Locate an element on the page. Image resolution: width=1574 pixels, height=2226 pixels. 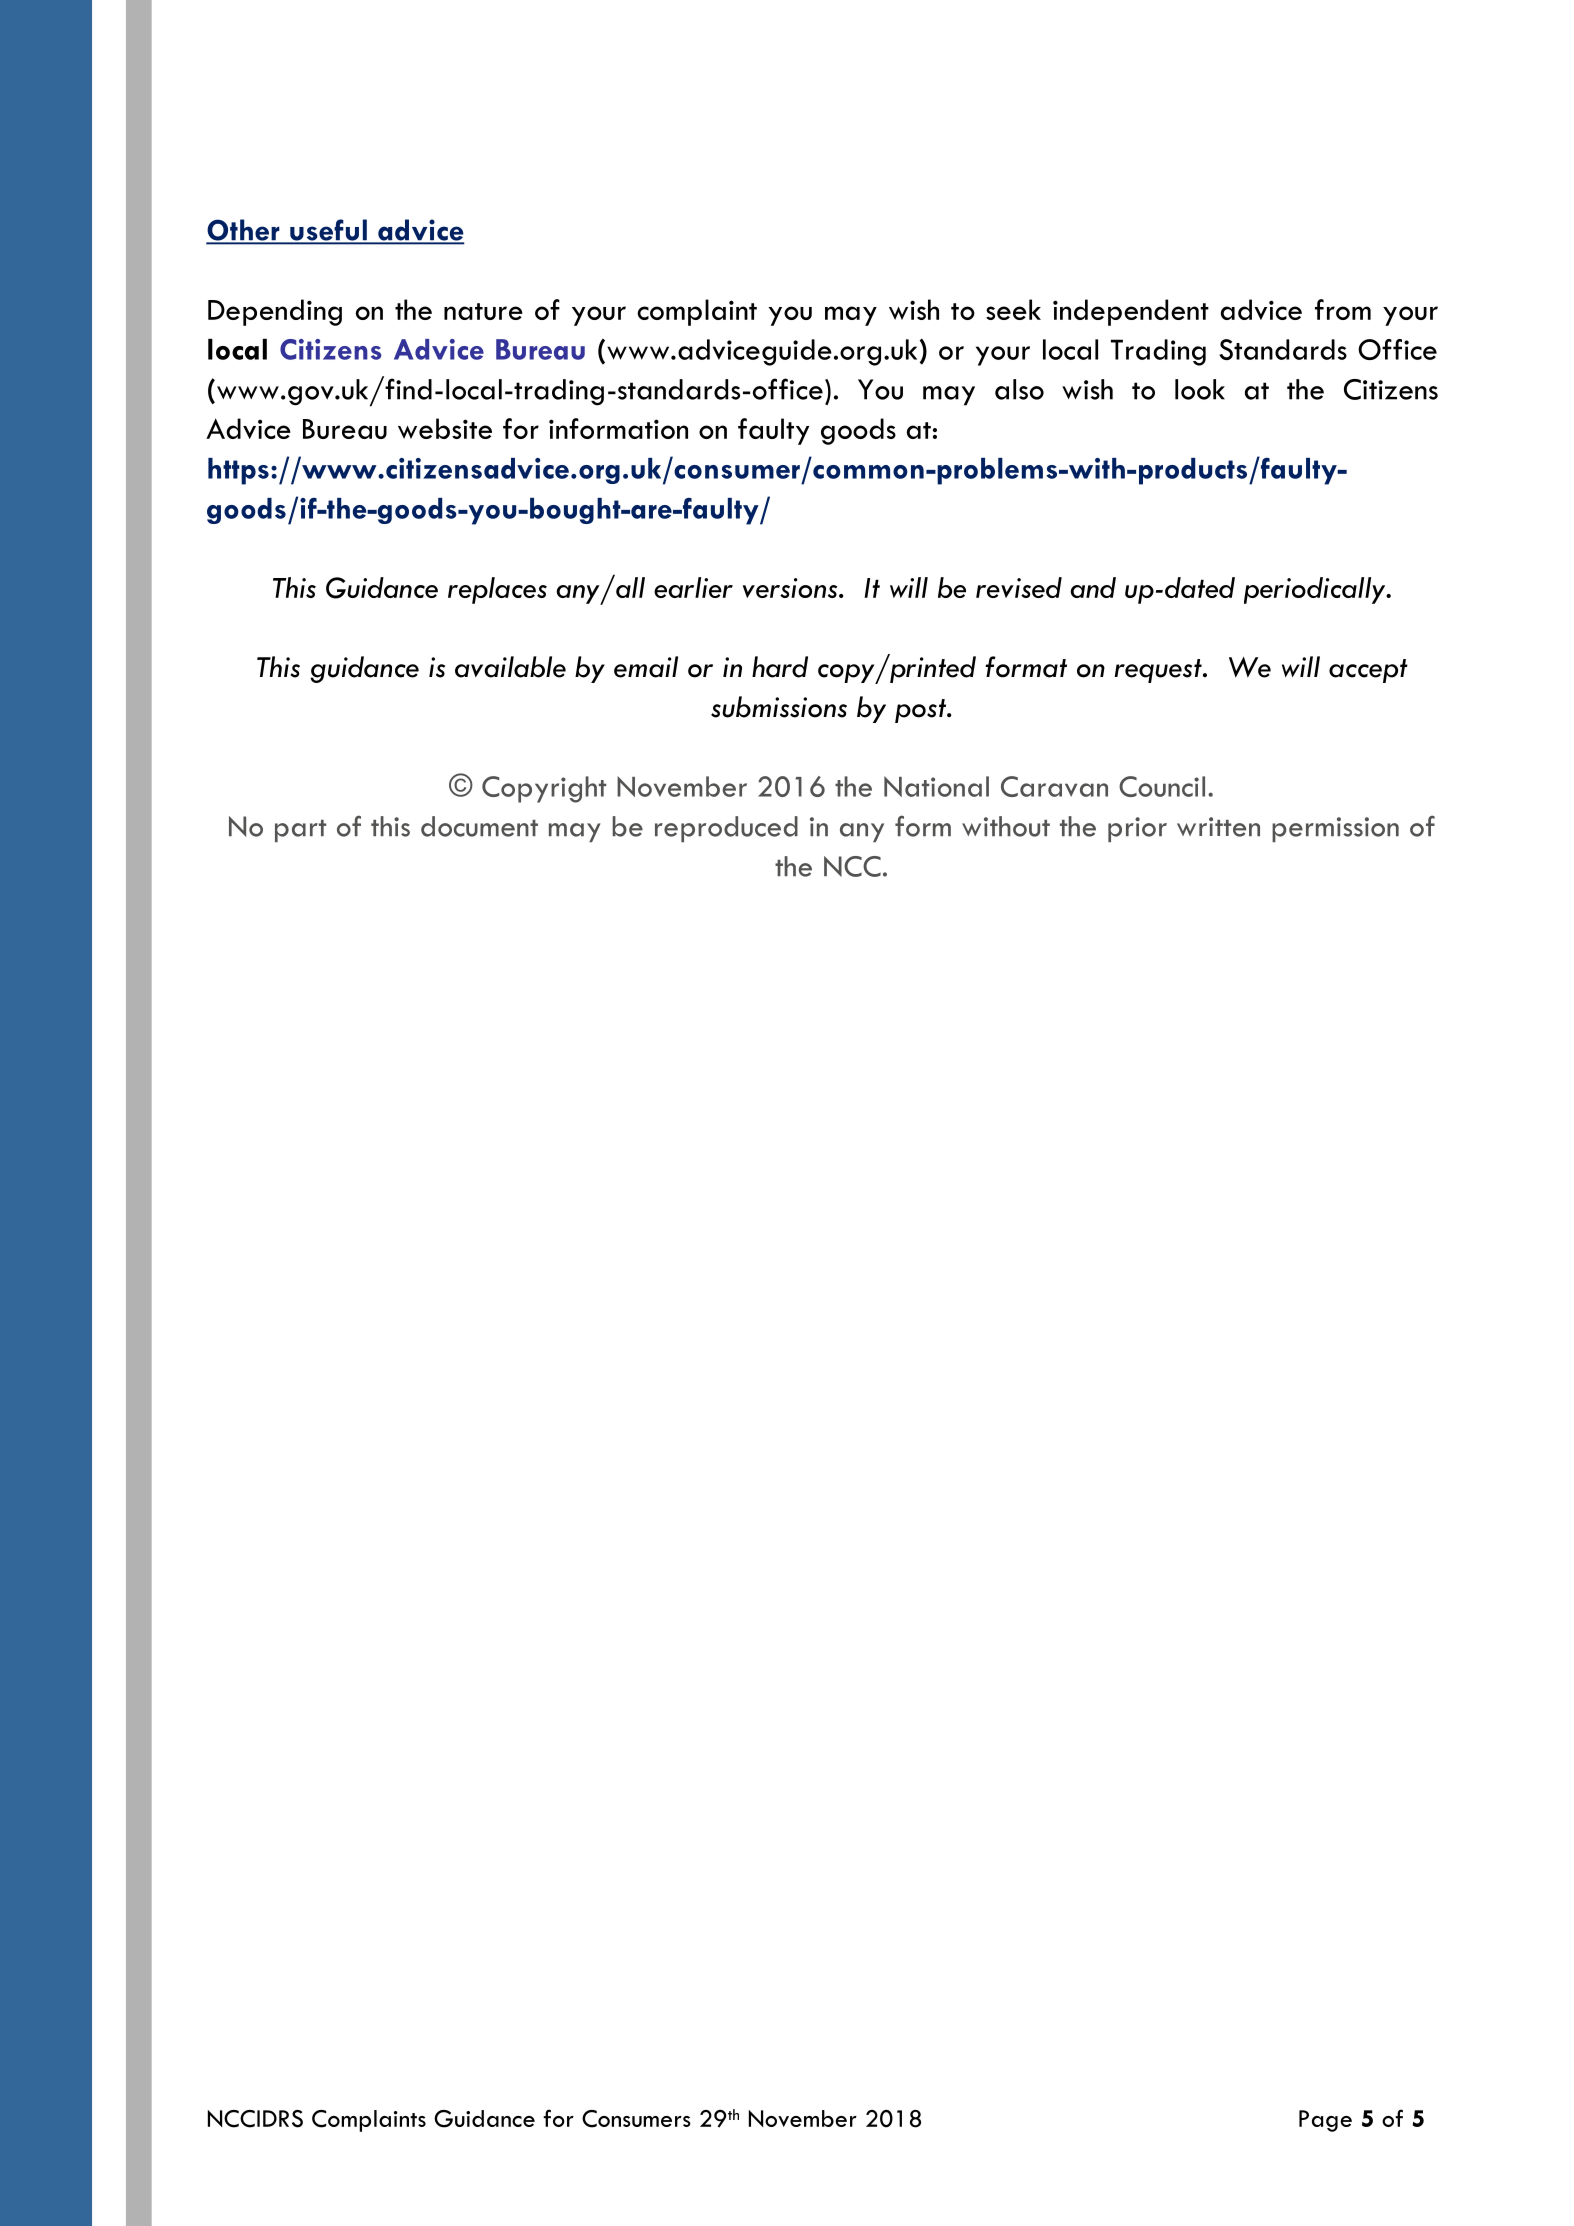
document is located at coordinates (479, 826).
